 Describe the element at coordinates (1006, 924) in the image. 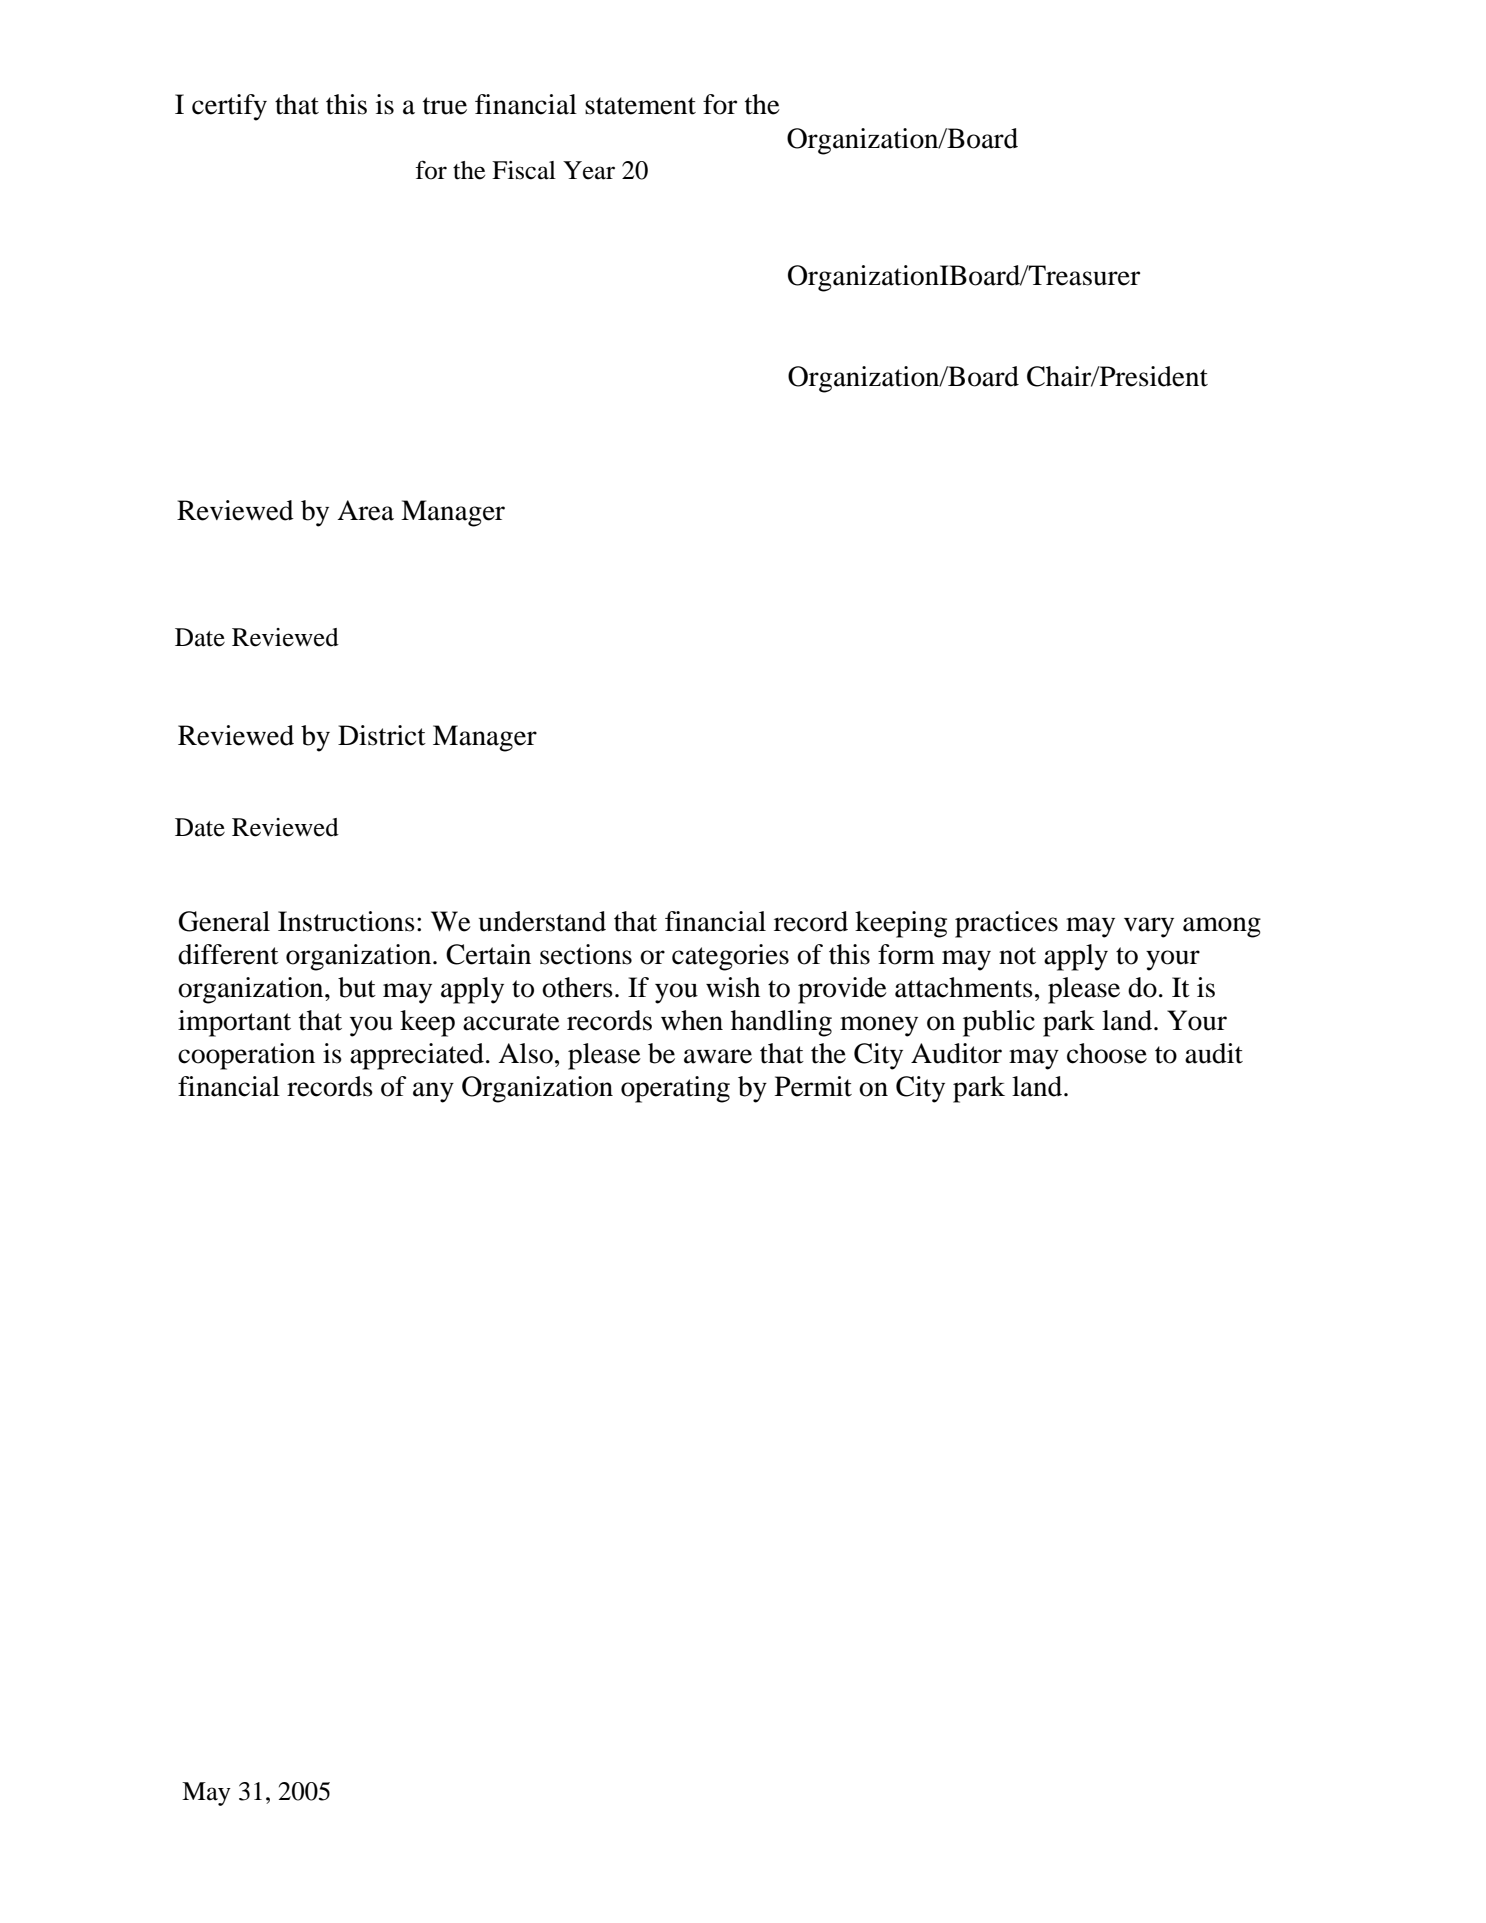

I see `practices` at that location.
